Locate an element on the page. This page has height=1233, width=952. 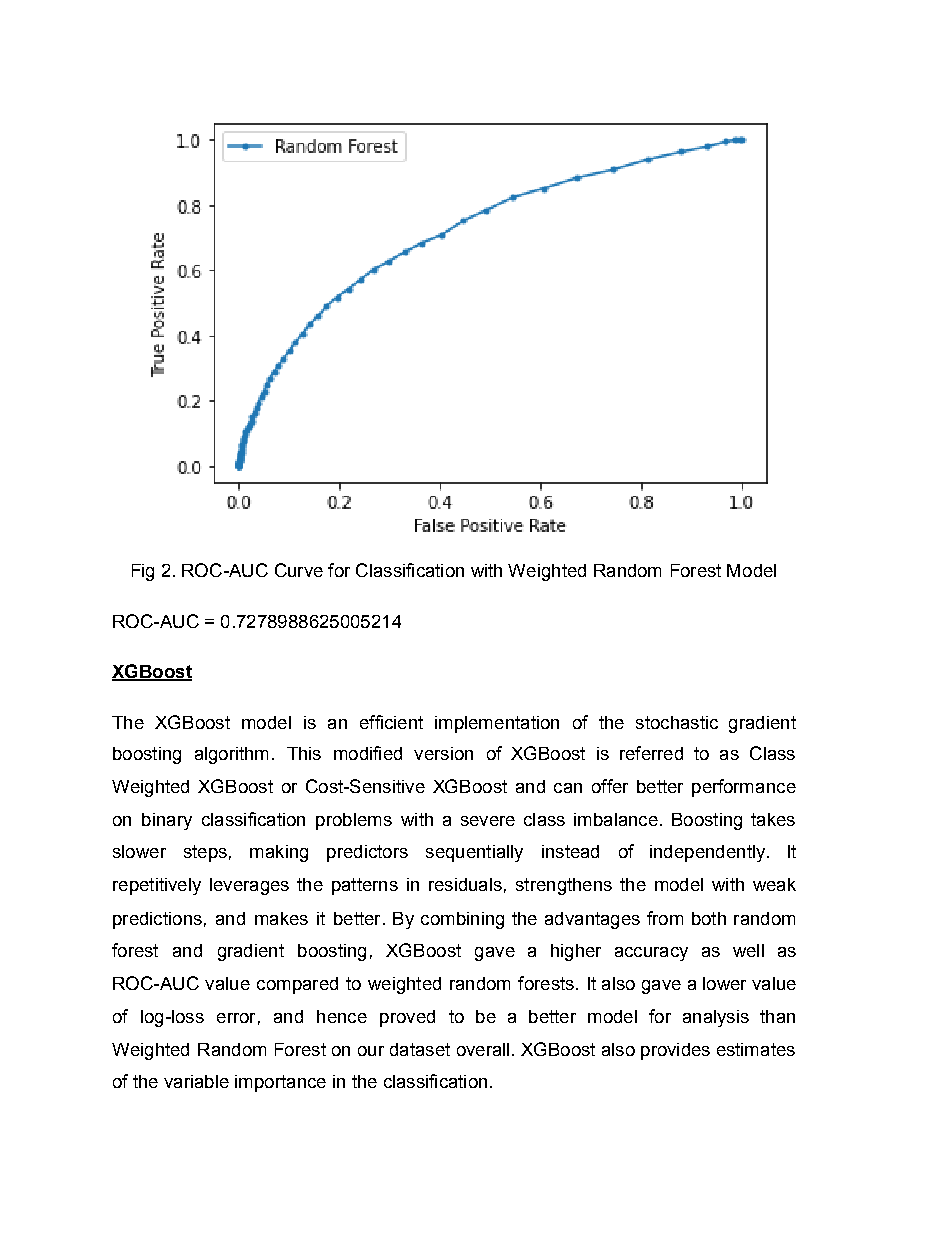
variable is located at coordinates (196, 1081).
